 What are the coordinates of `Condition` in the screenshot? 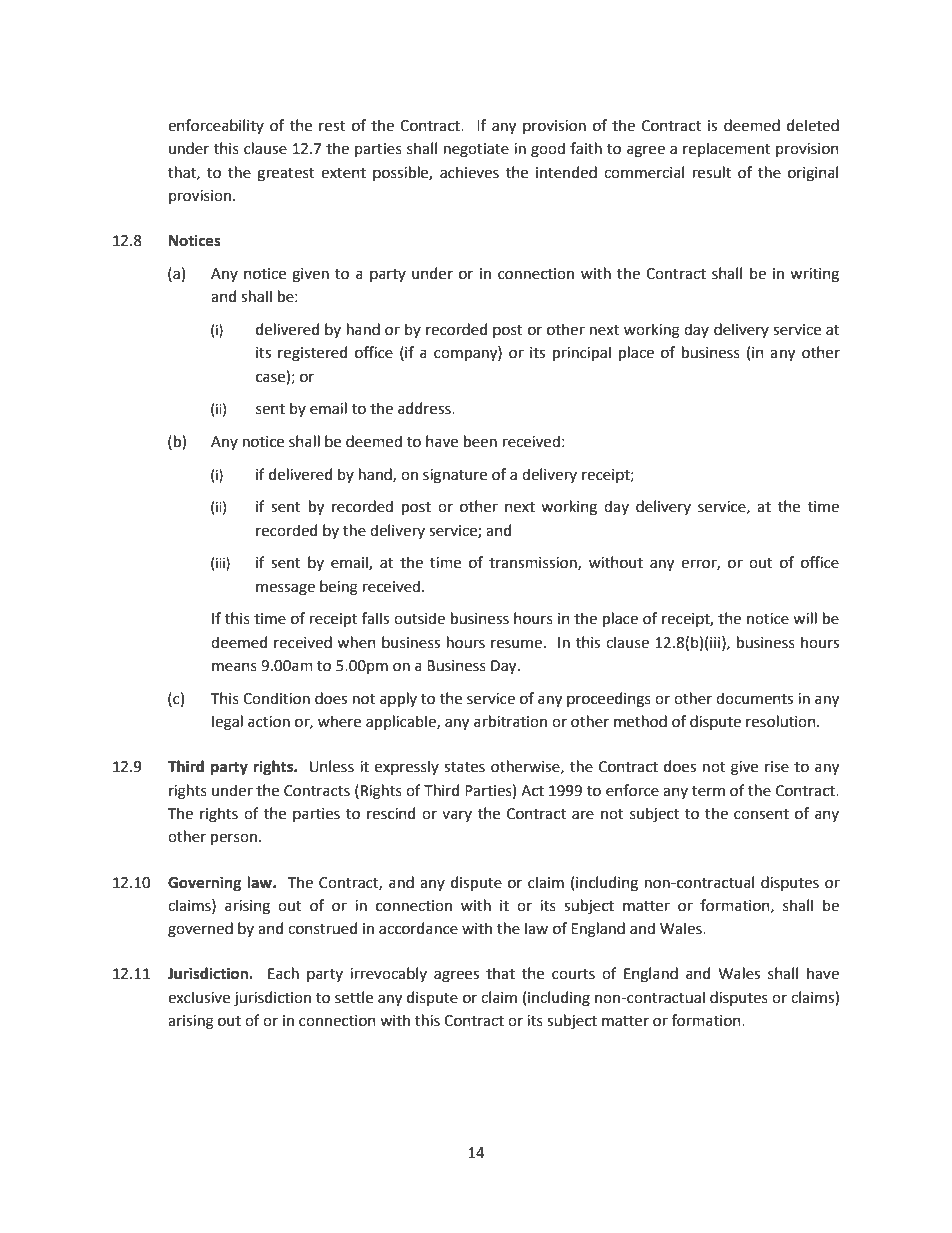 It's located at (276, 698).
